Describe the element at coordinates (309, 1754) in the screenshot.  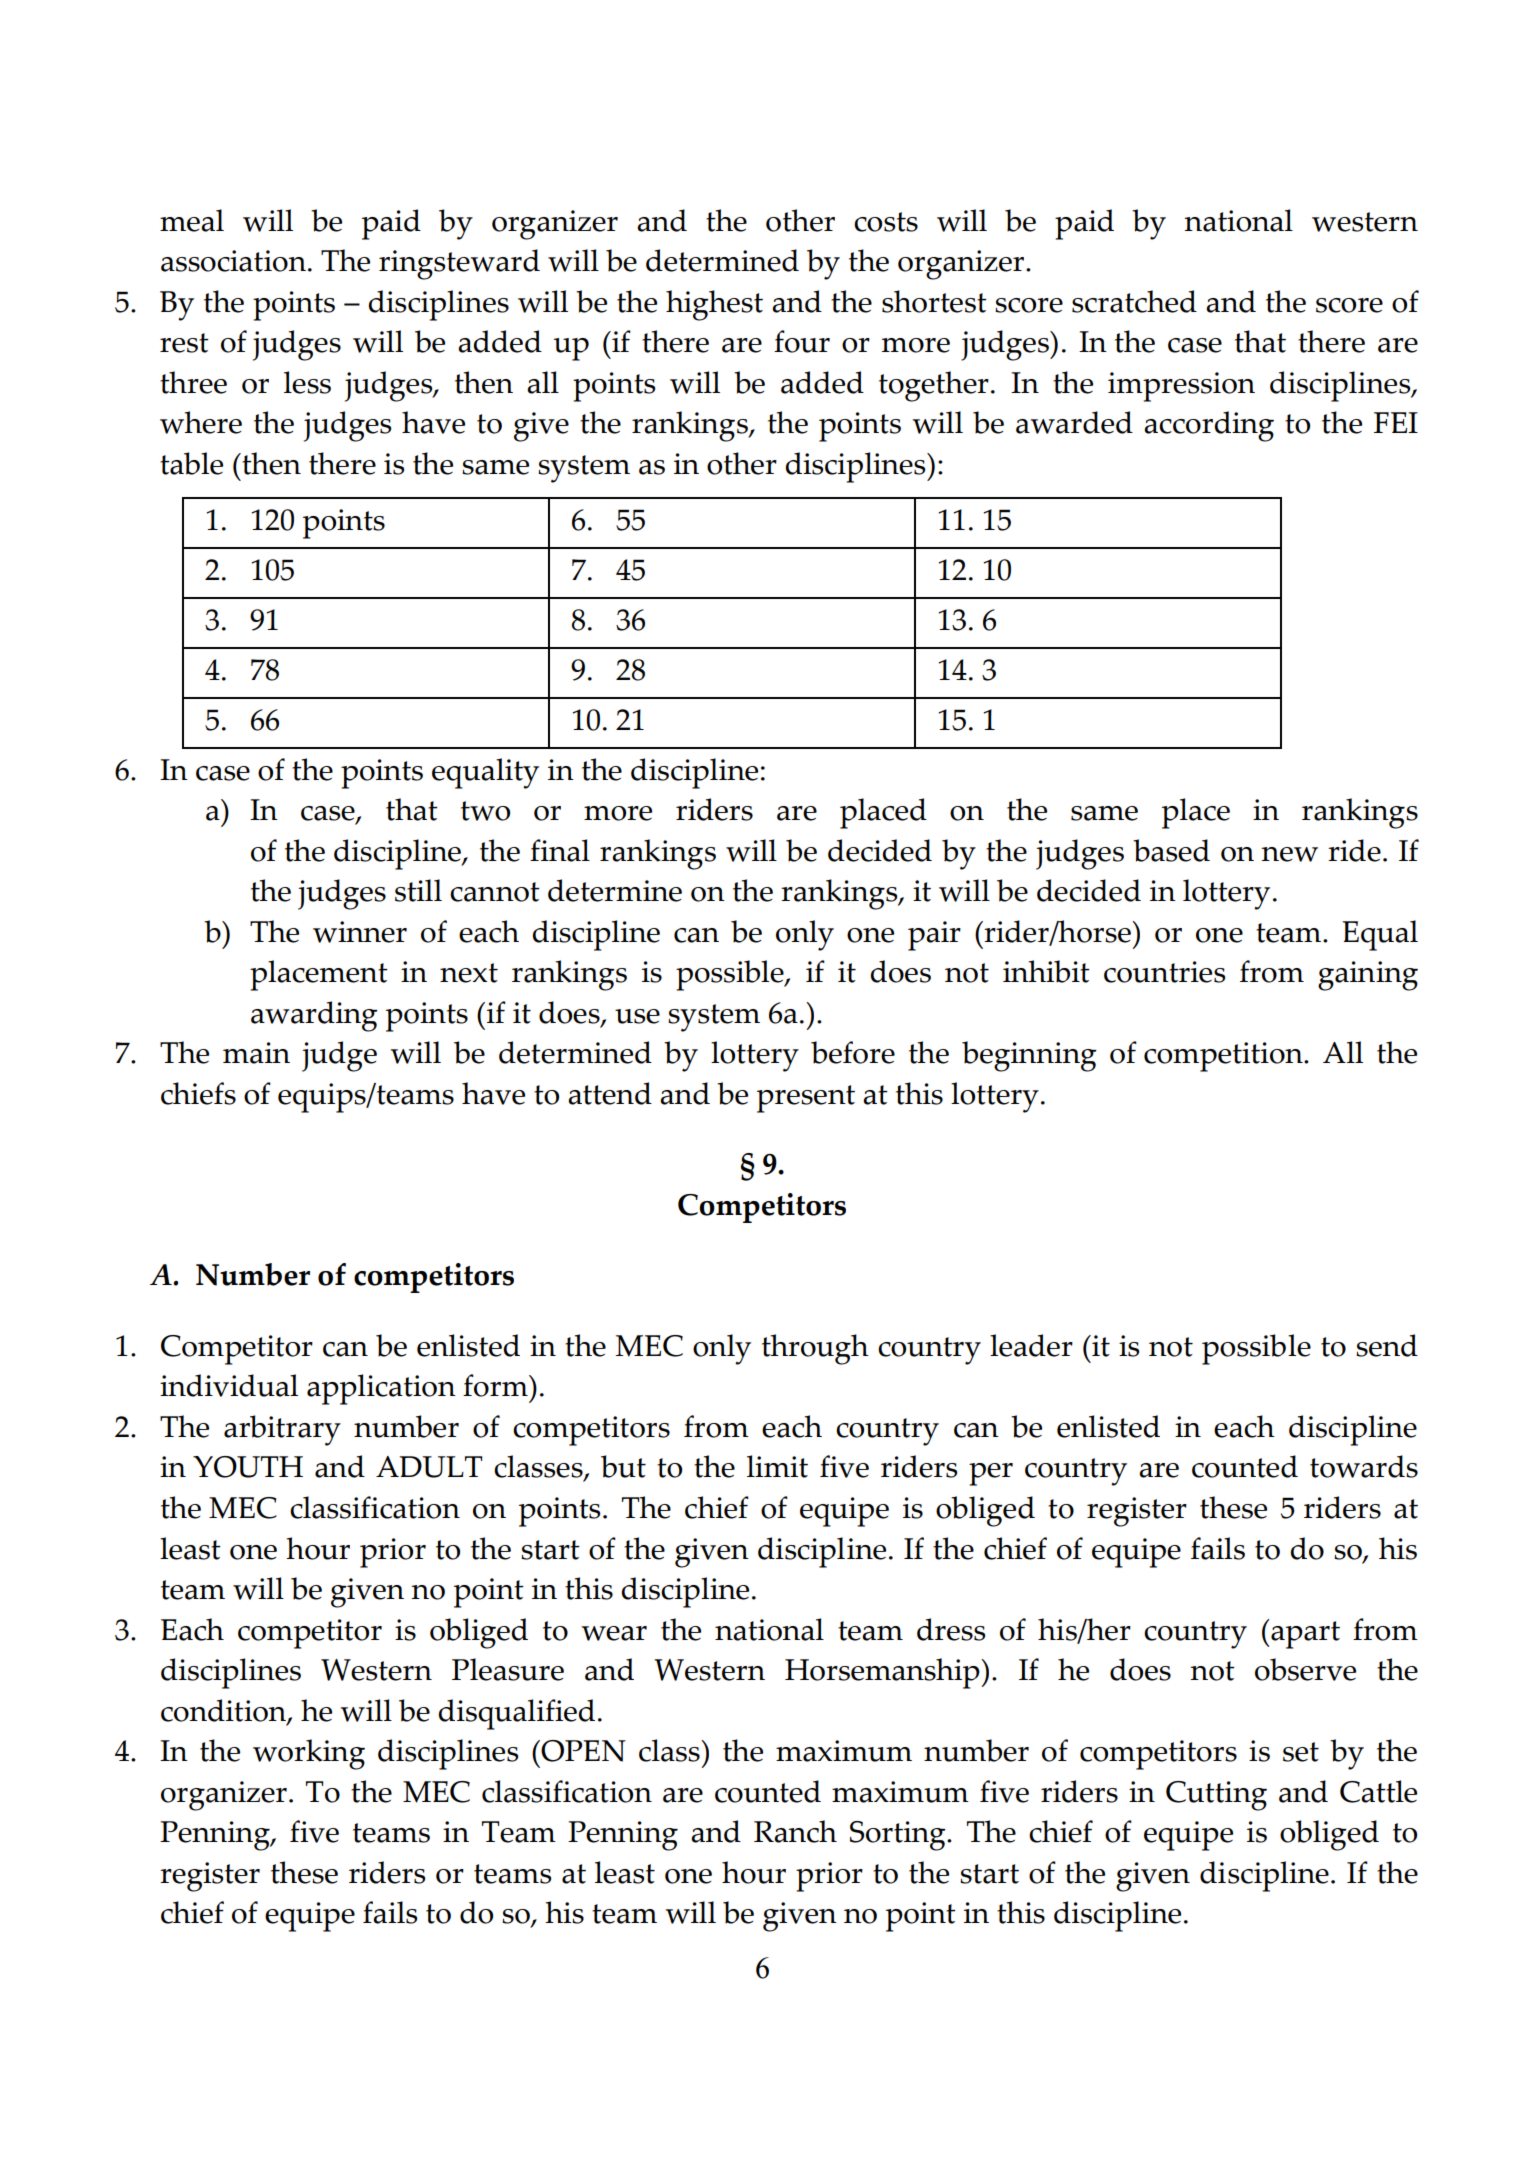
I see `working` at that location.
